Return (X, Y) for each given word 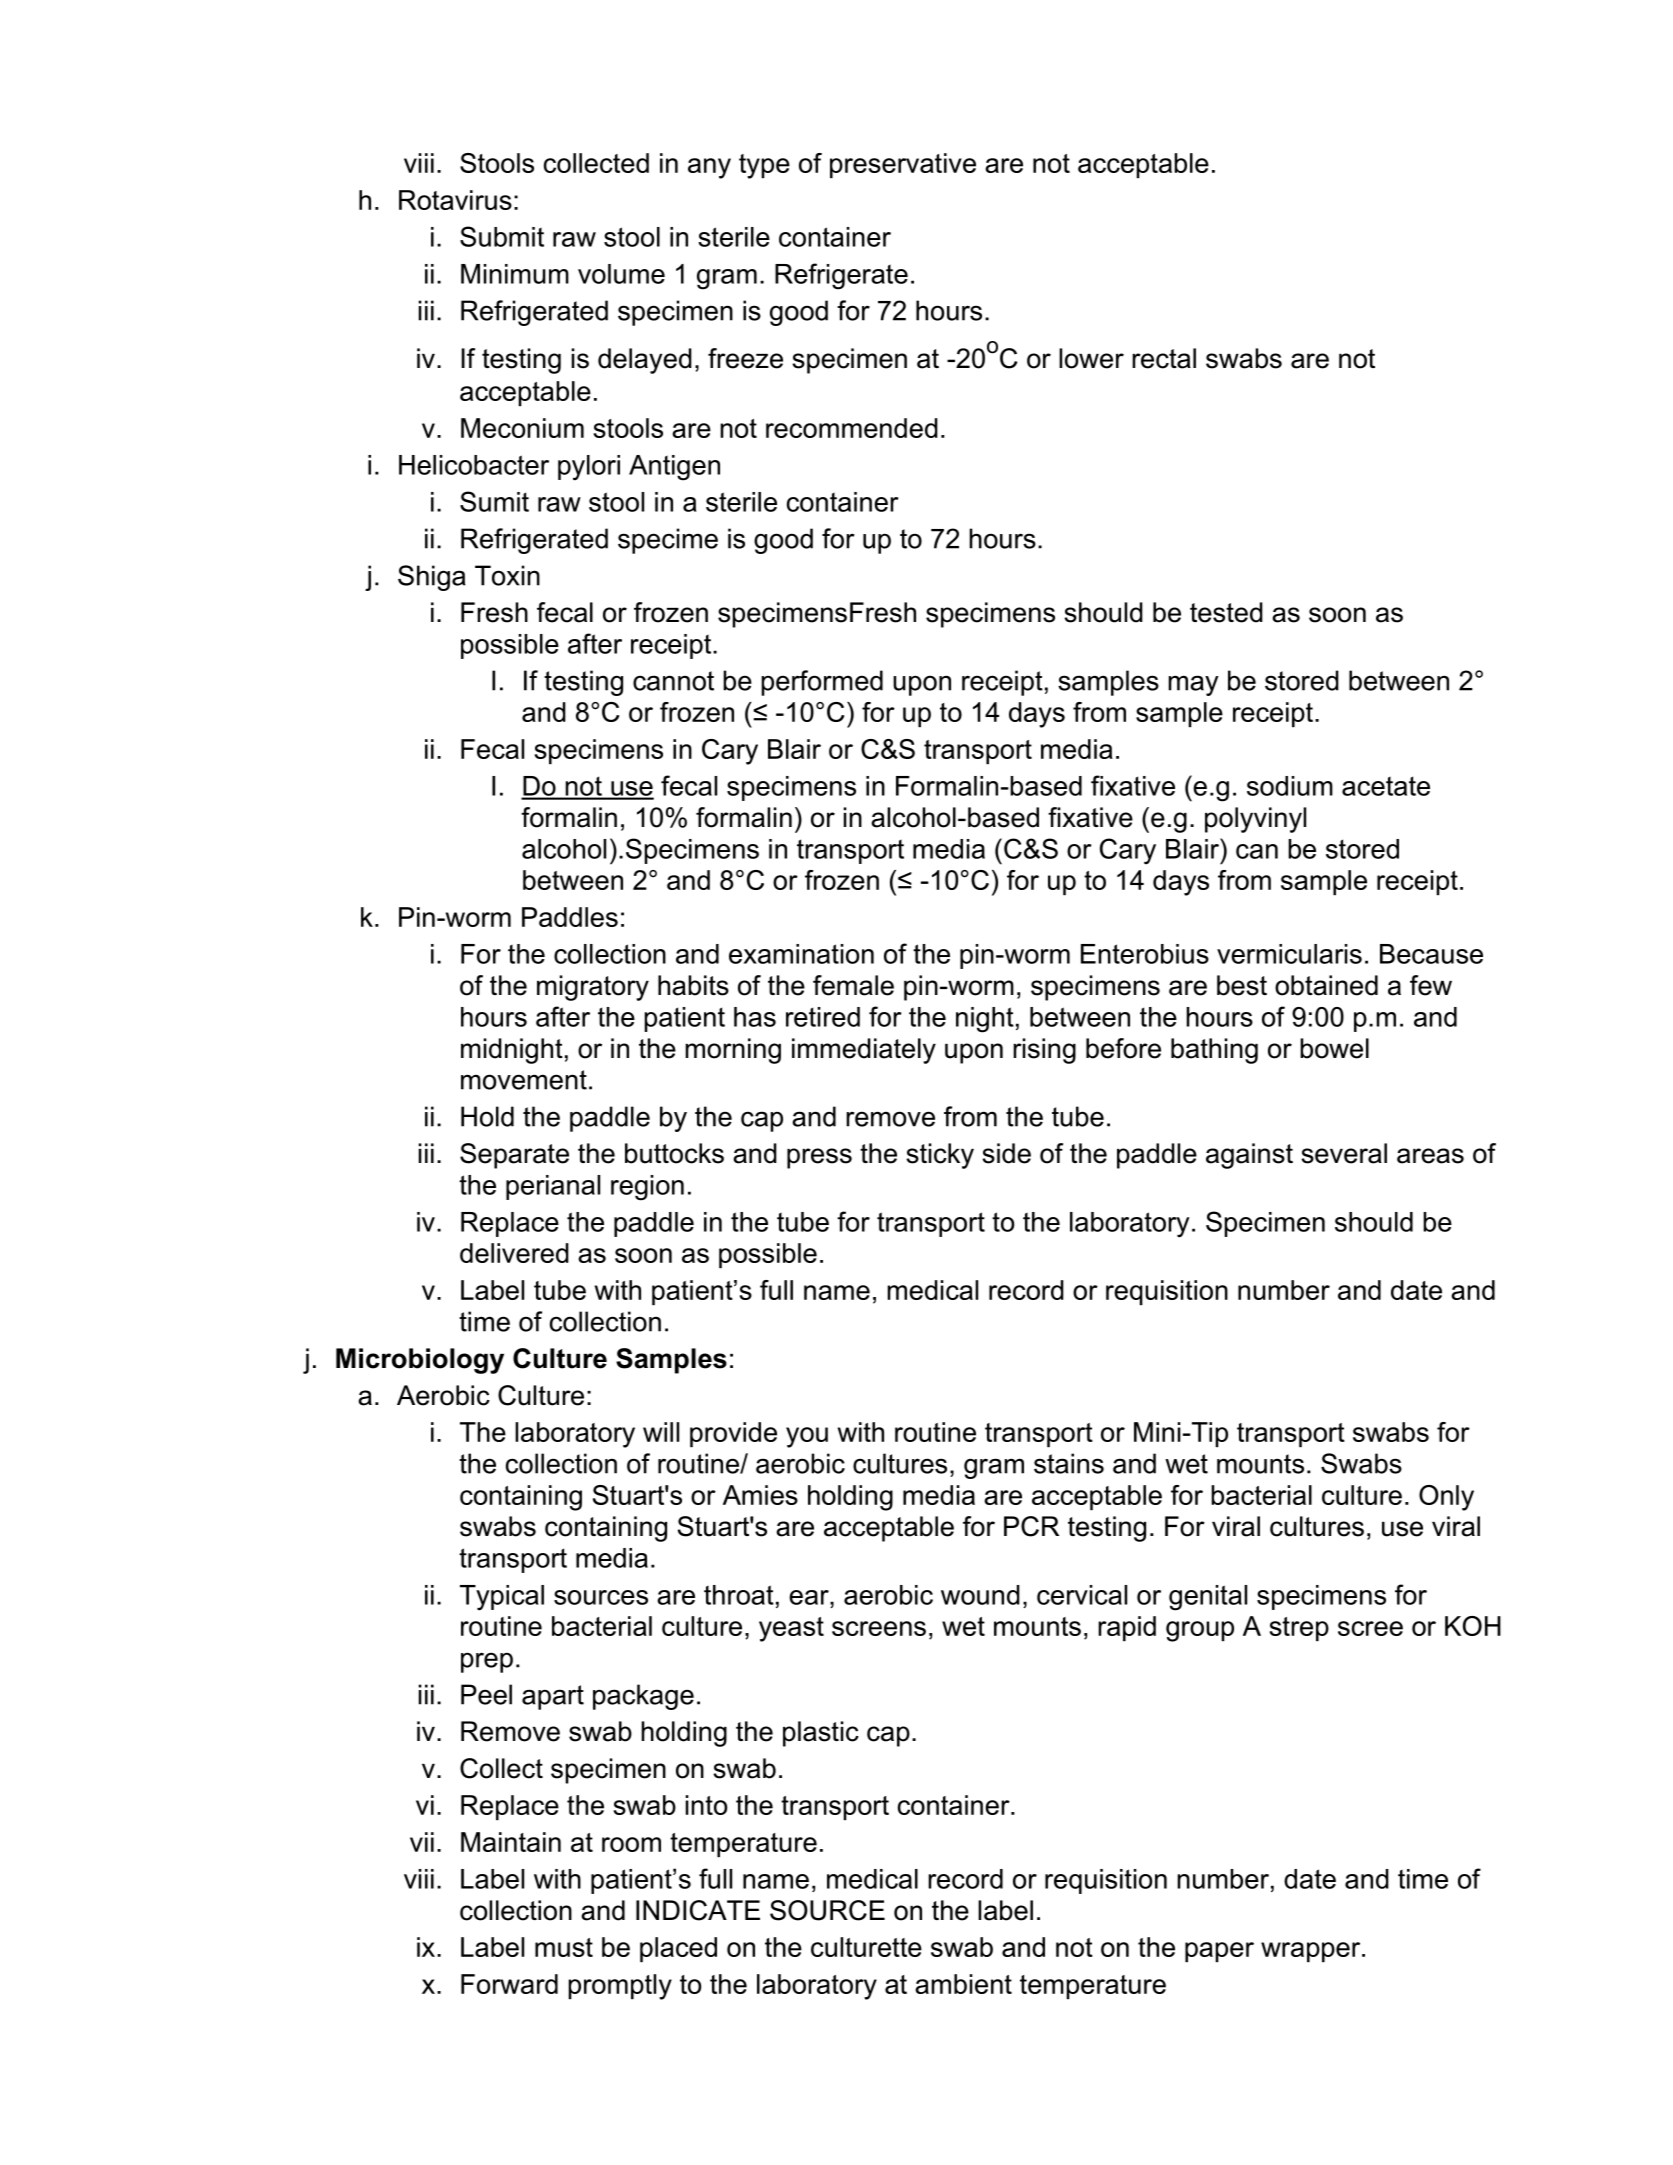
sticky (940, 1156)
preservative (903, 165)
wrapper (1312, 1952)
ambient (963, 1984)
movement (524, 1080)
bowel (1334, 1048)
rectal (1164, 358)
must (564, 1947)
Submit (502, 236)
